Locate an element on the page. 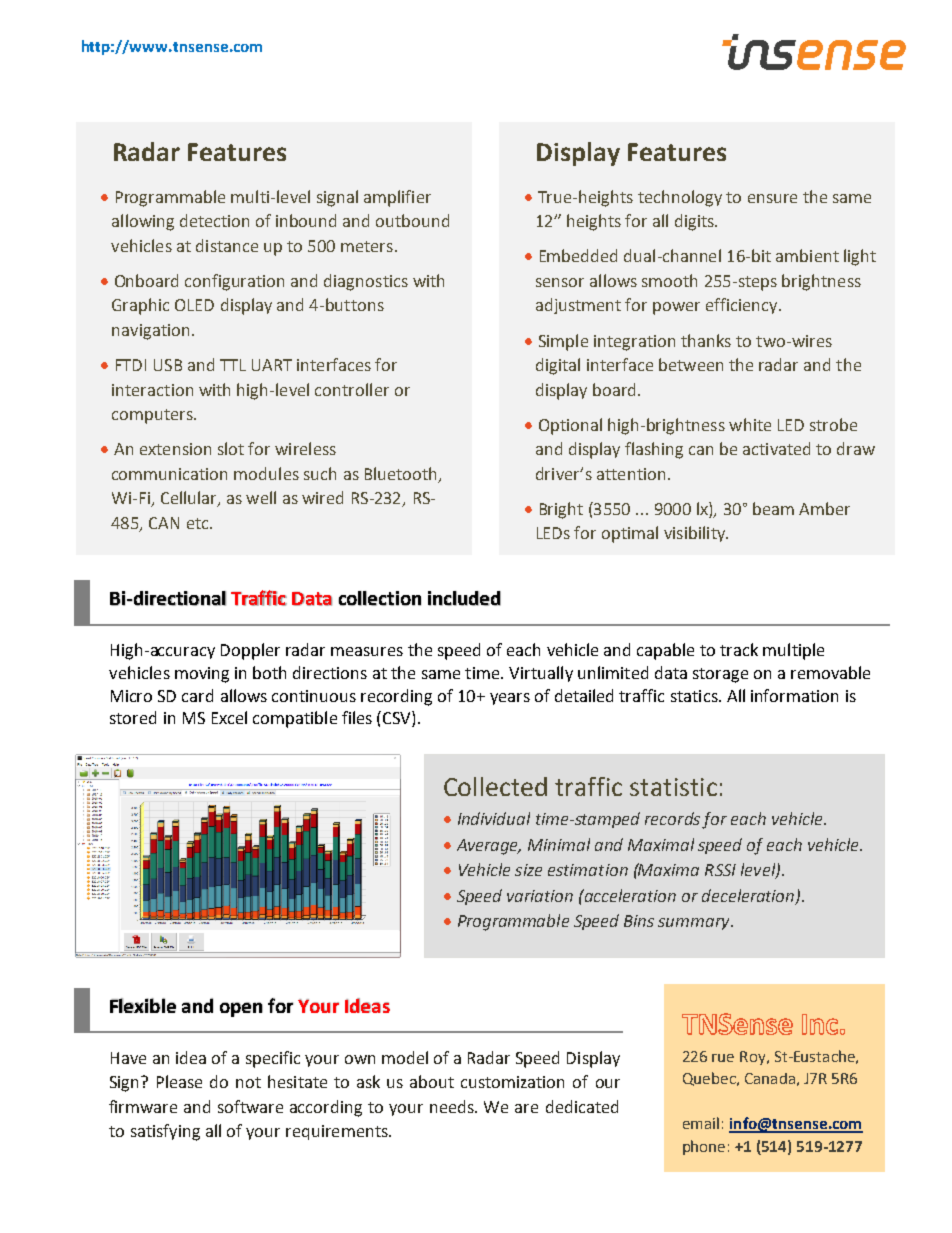  deceleration is located at coordinates (749, 896).
